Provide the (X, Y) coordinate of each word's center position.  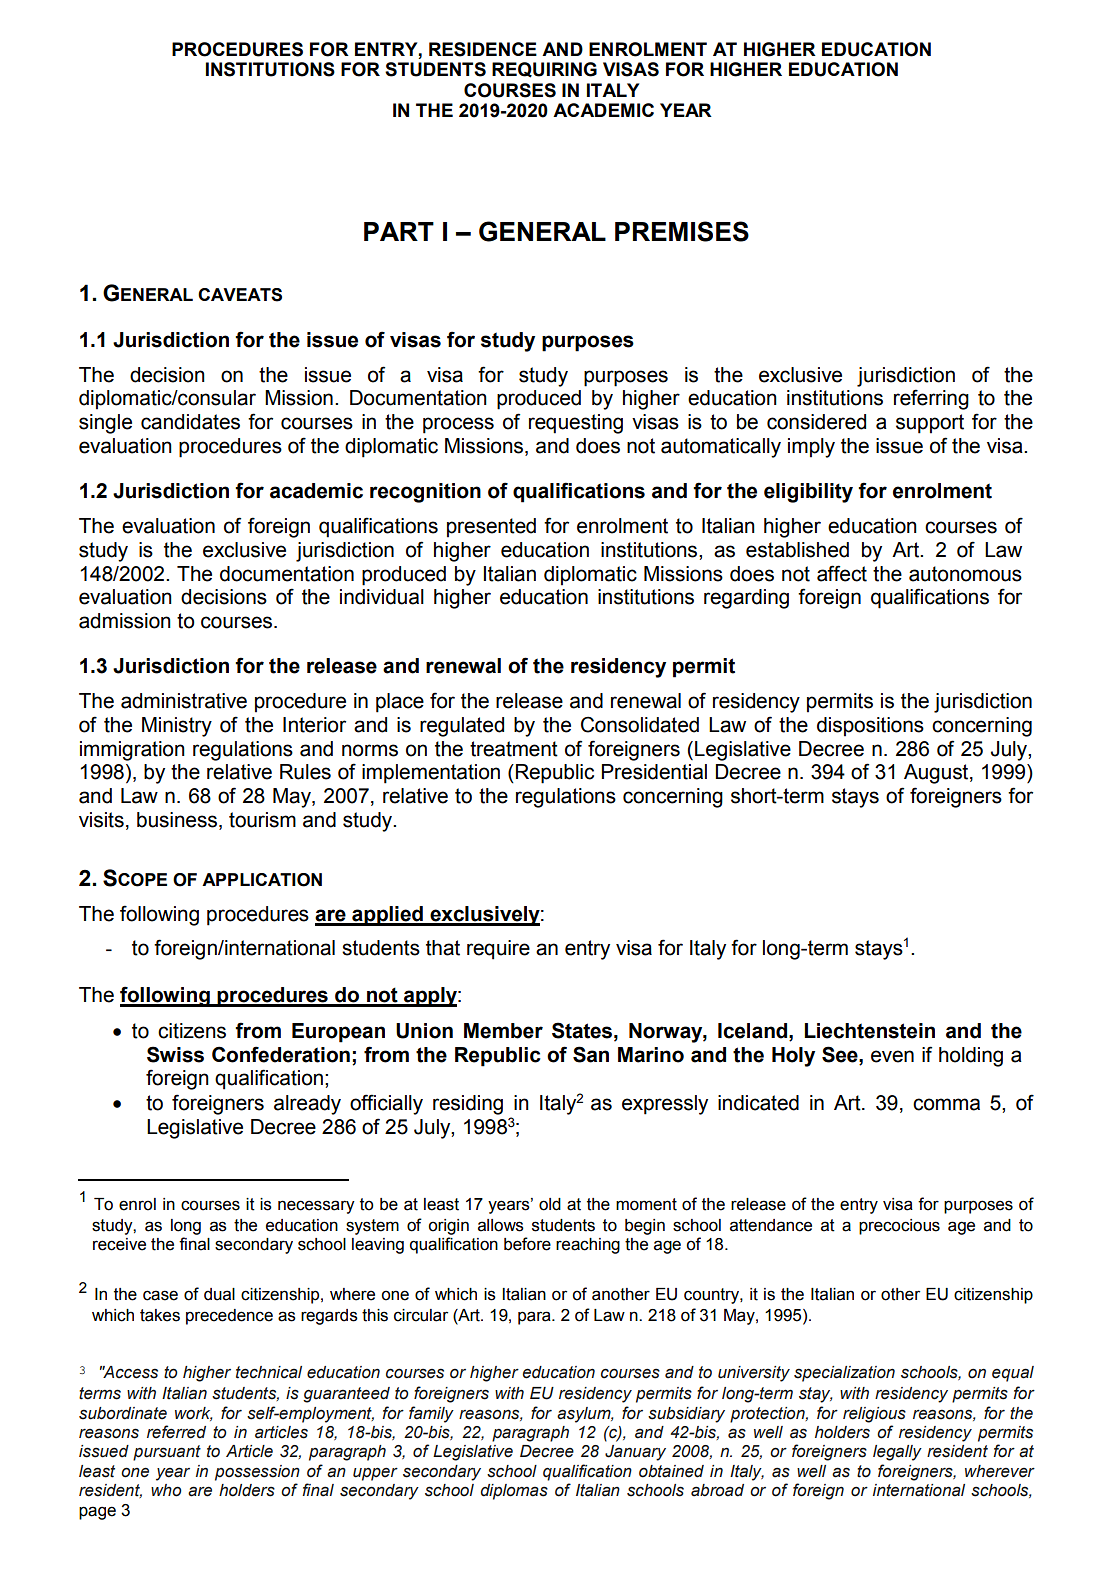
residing (468, 1105)
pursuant (167, 1453)
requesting (576, 424)
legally (897, 1453)
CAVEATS (240, 295)
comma (946, 1104)
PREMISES (682, 231)
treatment (514, 749)
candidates (190, 422)
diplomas (514, 1492)
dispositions (870, 727)
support (930, 424)
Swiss (175, 1054)
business (177, 820)
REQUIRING (544, 70)
